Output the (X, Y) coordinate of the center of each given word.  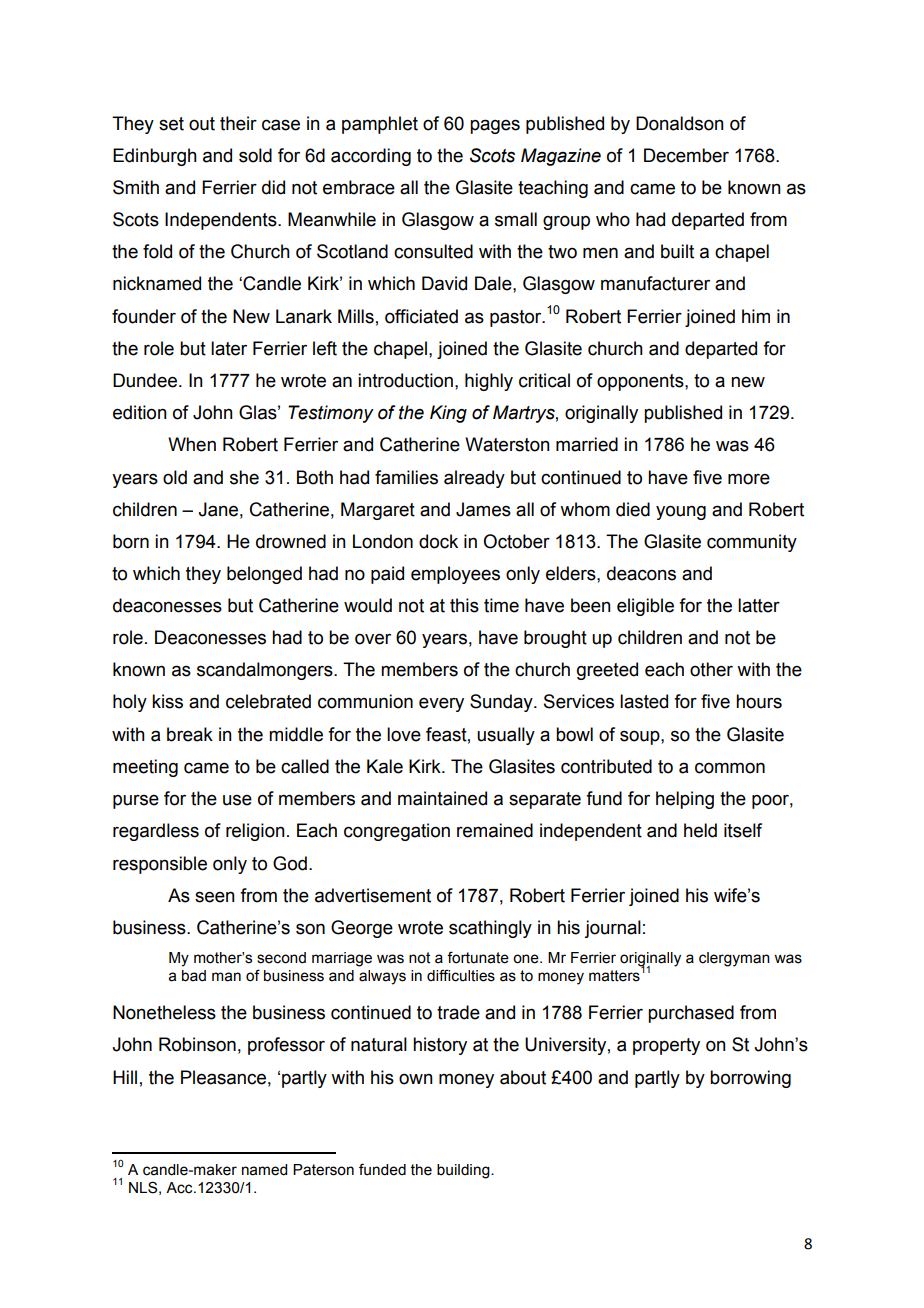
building (464, 1171)
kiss (167, 701)
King (448, 414)
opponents (641, 382)
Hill (125, 1077)
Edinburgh (155, 157)
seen (215, 897)
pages (495, 126)
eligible (645, 607)
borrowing (750, 1079)
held (700, 830)
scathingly (490, 929)
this (464, 605)
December (686, 155)
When (192, 444)
